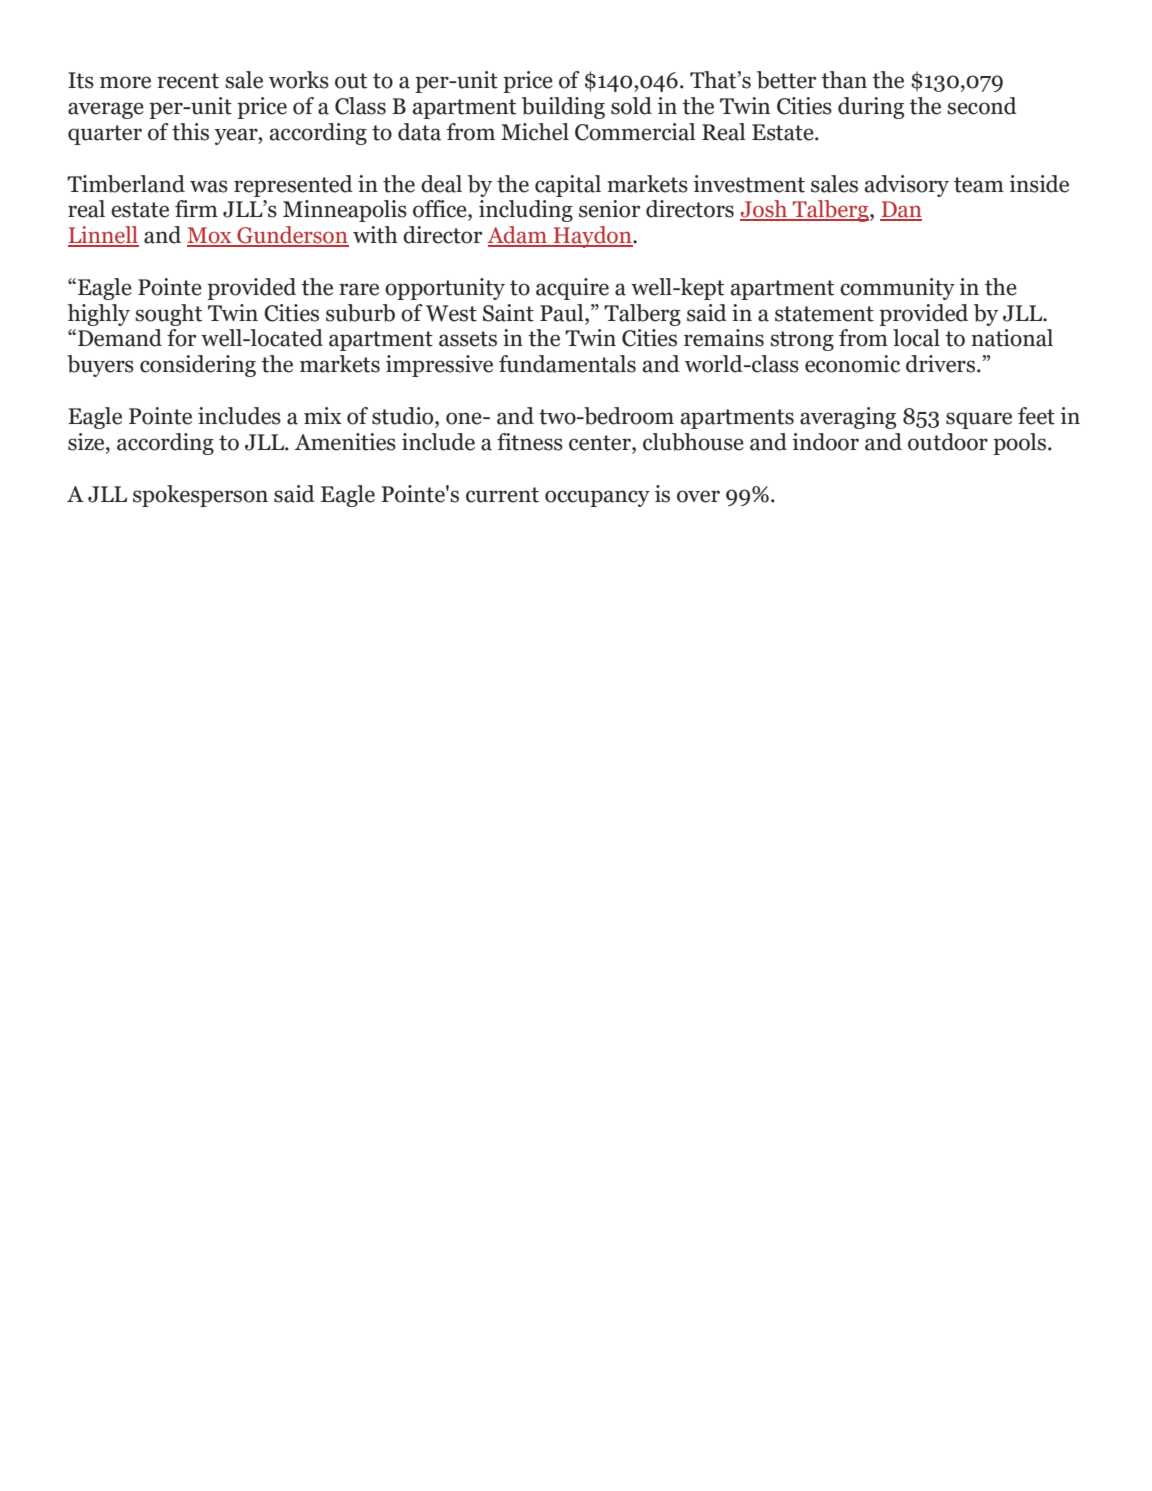  I want to click on recent, so click(188, 81).
